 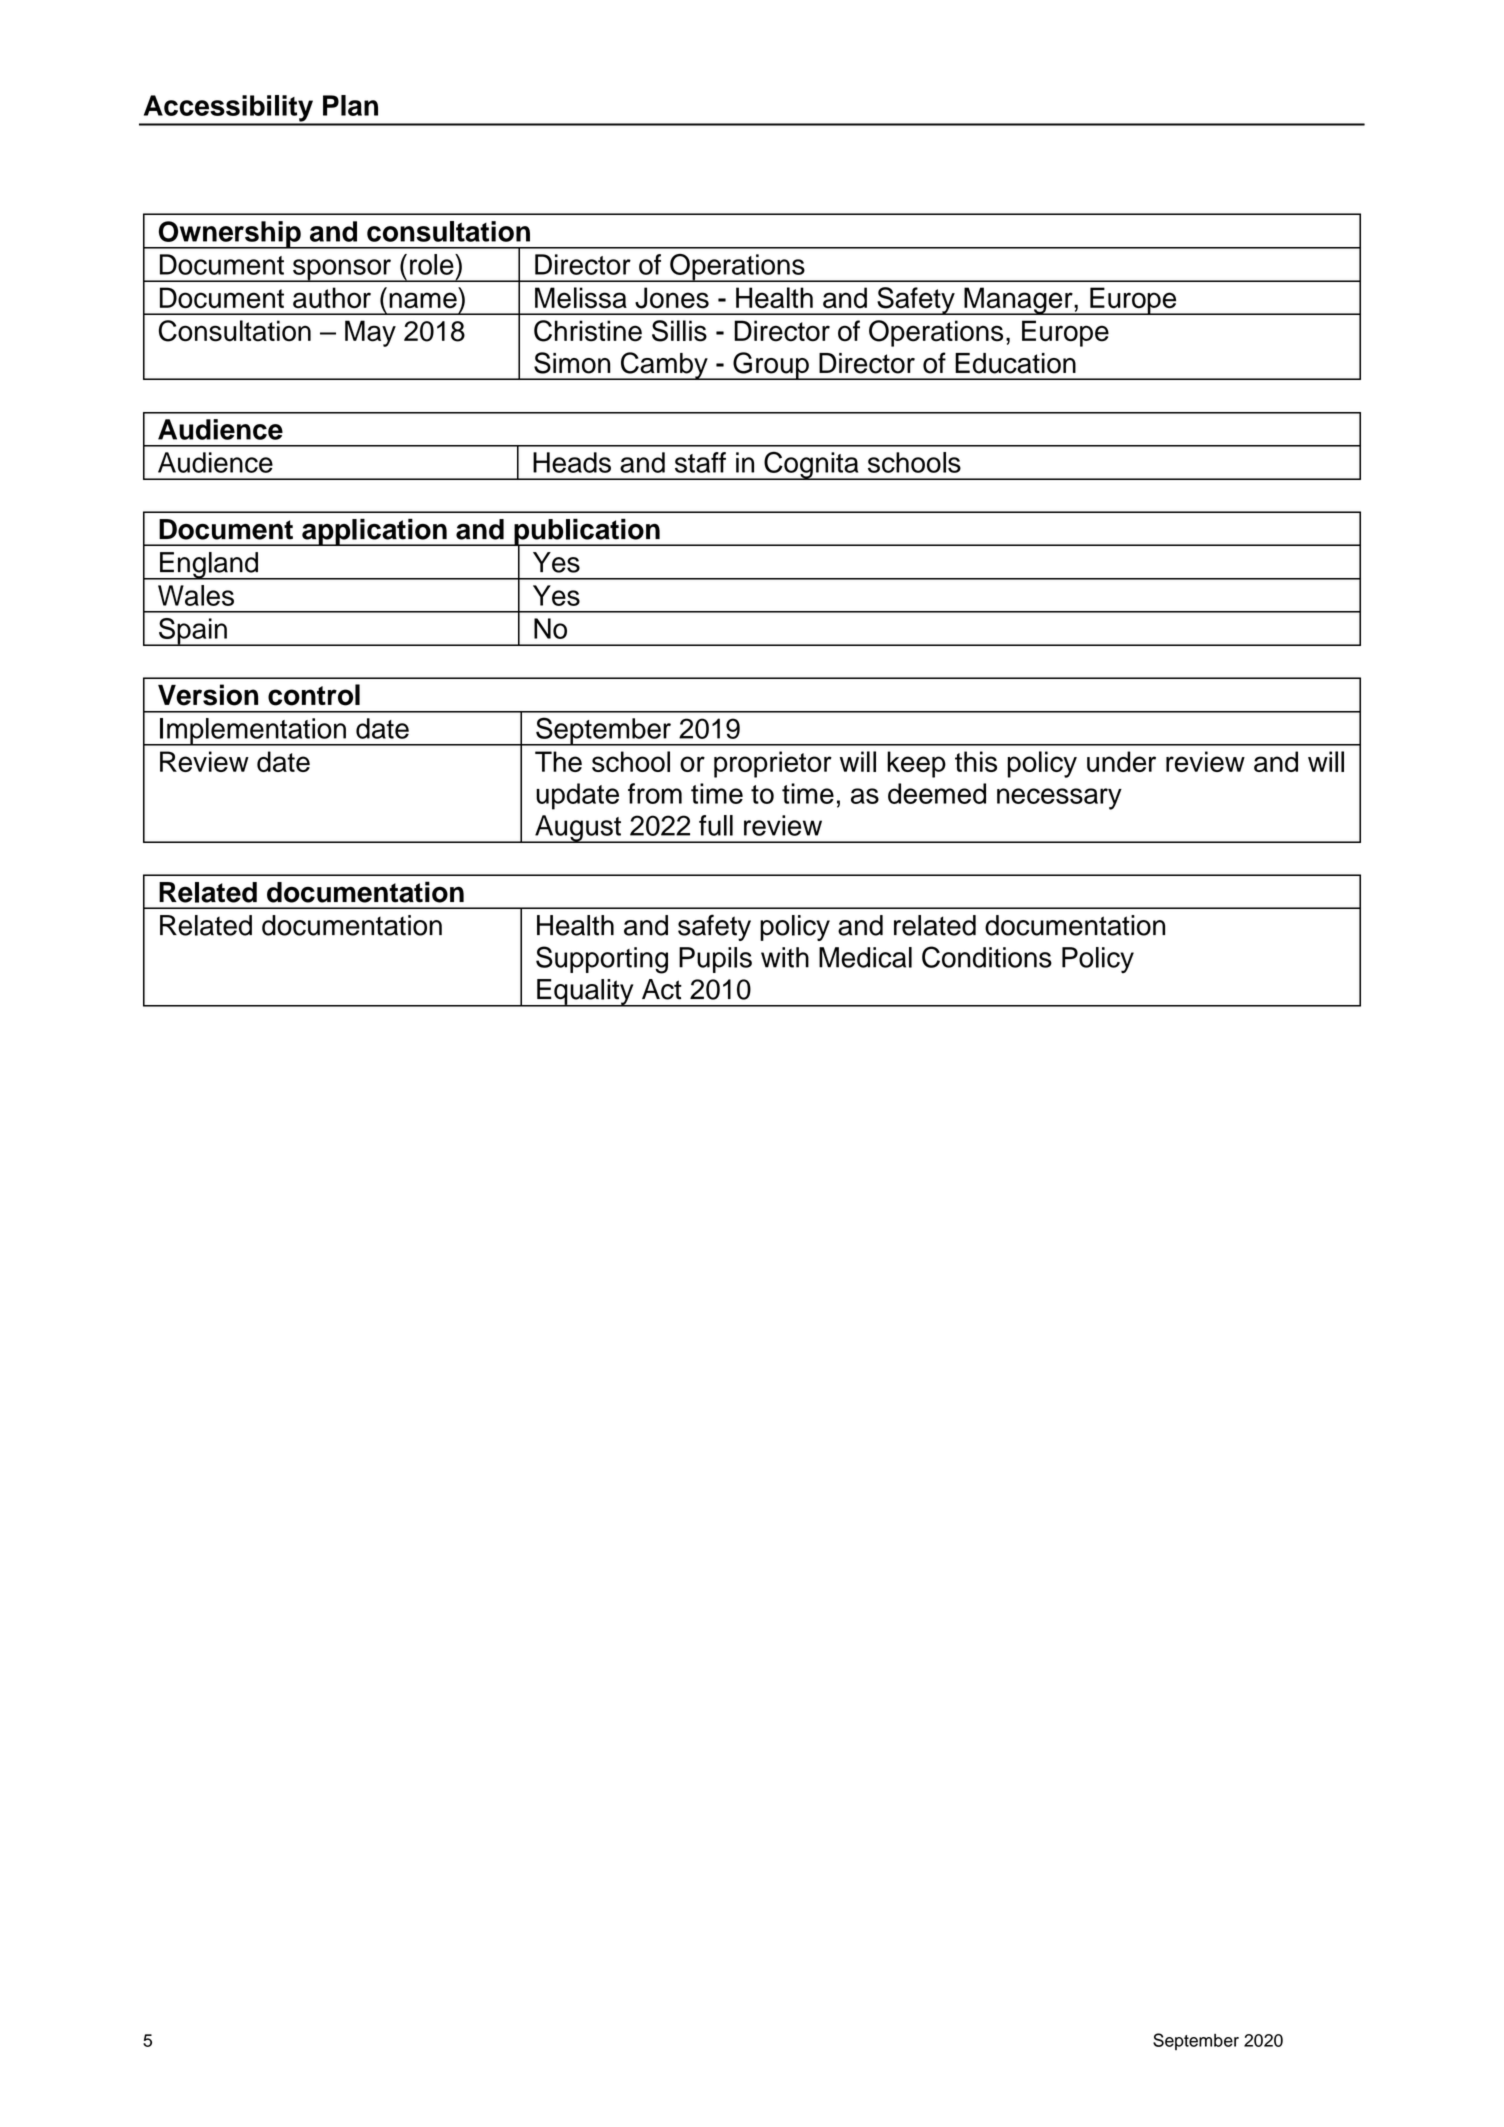 What do you see at coordinates (1018, 301) in the page?
I see `Manager` at bounding box center [1018, 301].
